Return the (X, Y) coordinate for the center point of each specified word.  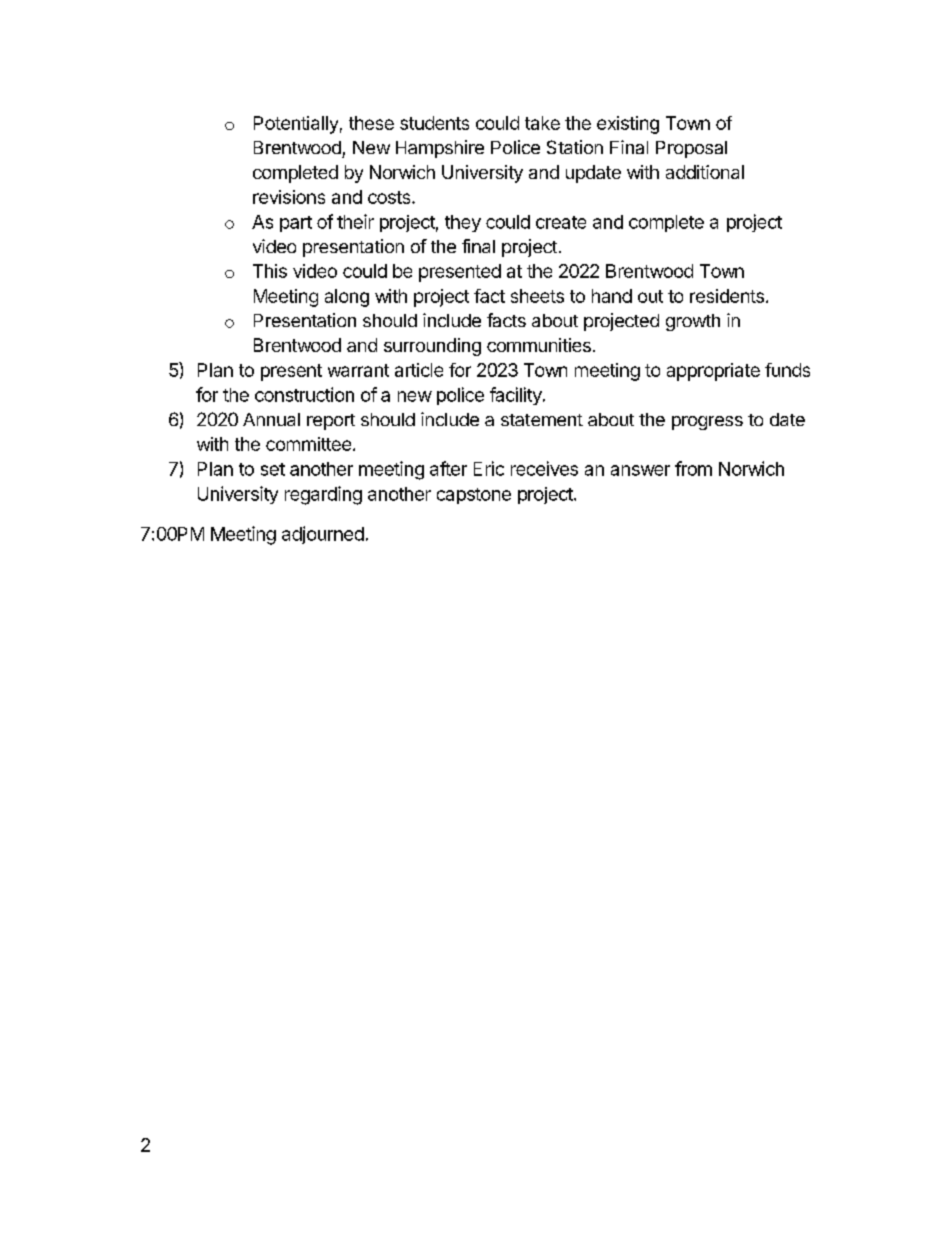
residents (727, 296)
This (270, 271)
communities (539, 345)
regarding (323, 495)
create (561, 222)
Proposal (691, 149)
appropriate (713, 372)
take (542, 123)
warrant (358, 370)
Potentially (296, 125)
